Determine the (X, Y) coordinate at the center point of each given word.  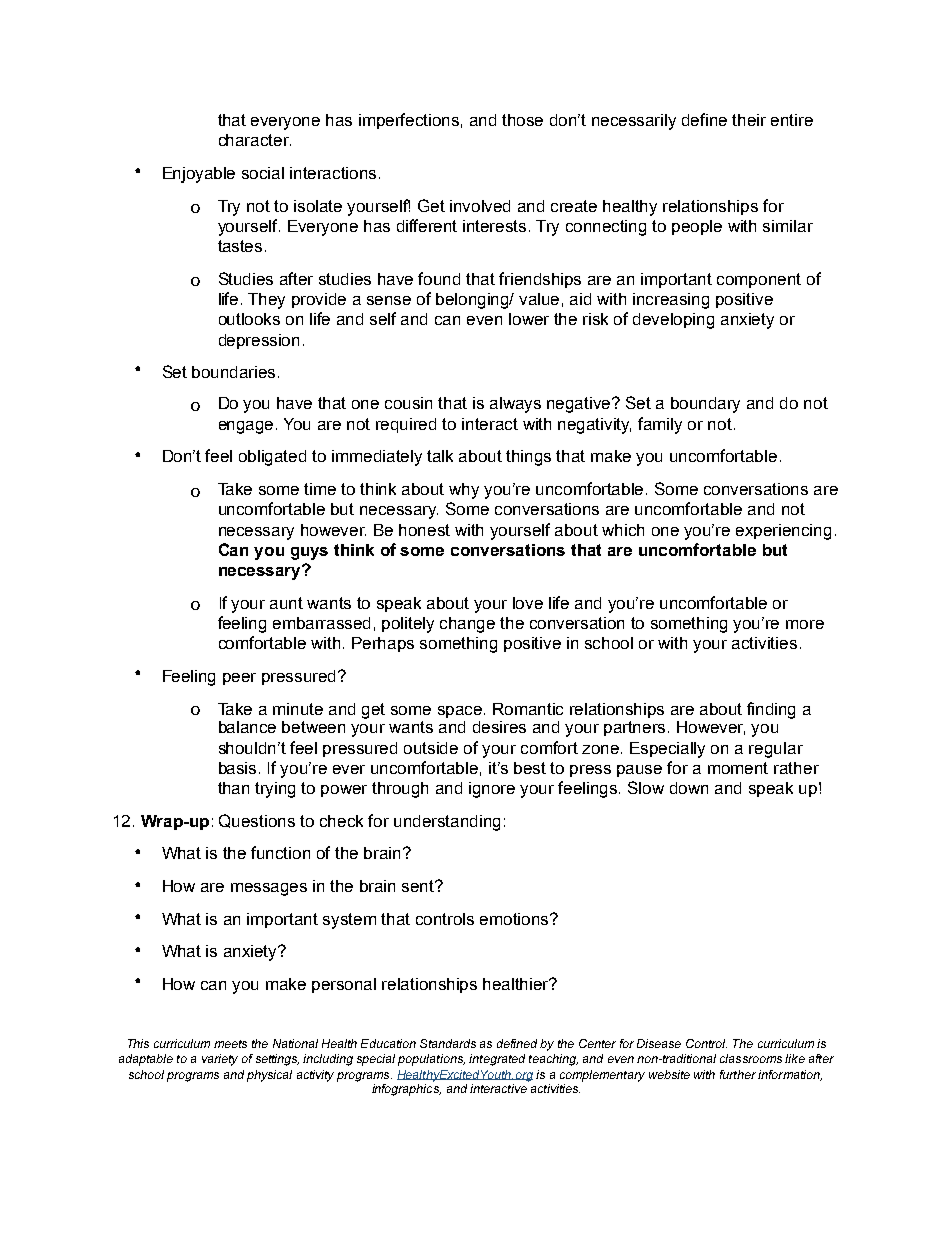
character (255, 140)
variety (220, 1060)
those (522, 120)
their (749, 120)
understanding (447, 823)
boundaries (235, 372)
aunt (286, 603)
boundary (705, 405)
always (515, 405)
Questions (257, 821)
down (689, 788)
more (805, 624)
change (467, 625)
